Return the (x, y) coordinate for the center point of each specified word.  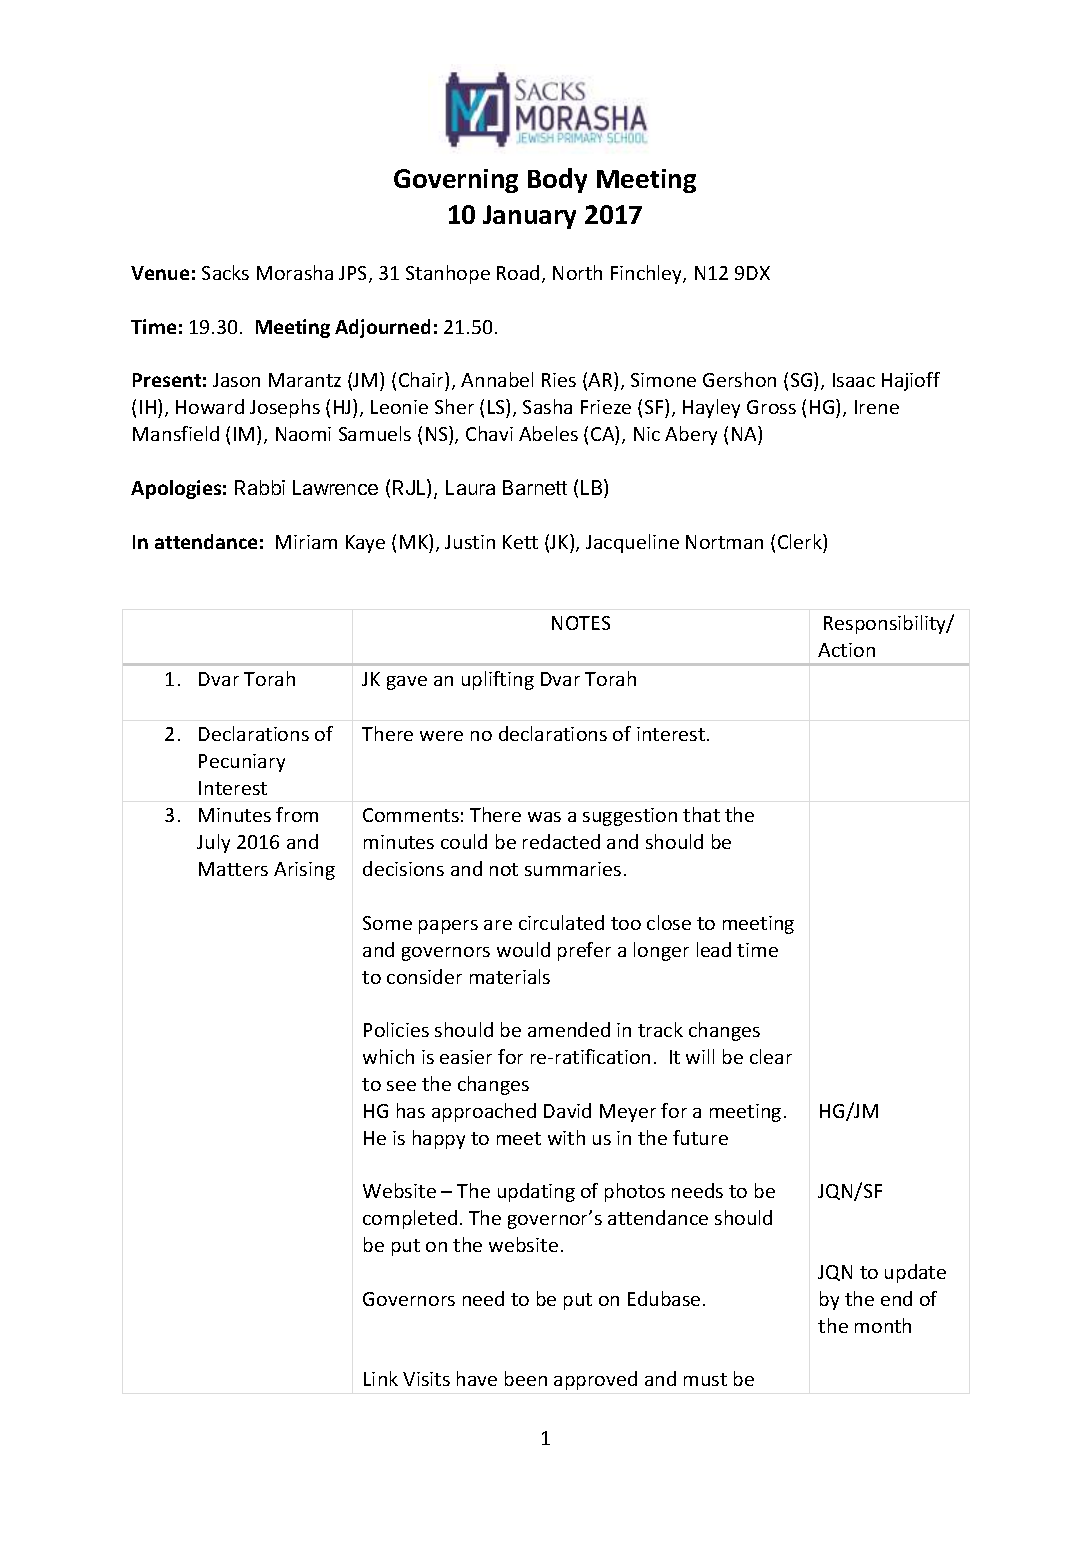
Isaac (854, 380)
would (523, 949)
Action (846, 650)
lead (714, 949)
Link (381, 1378)
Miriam (306, 542)
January (529, 217)
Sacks (225, 272)
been (526, 1378)
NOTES (581, 623)
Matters (233, 869)
